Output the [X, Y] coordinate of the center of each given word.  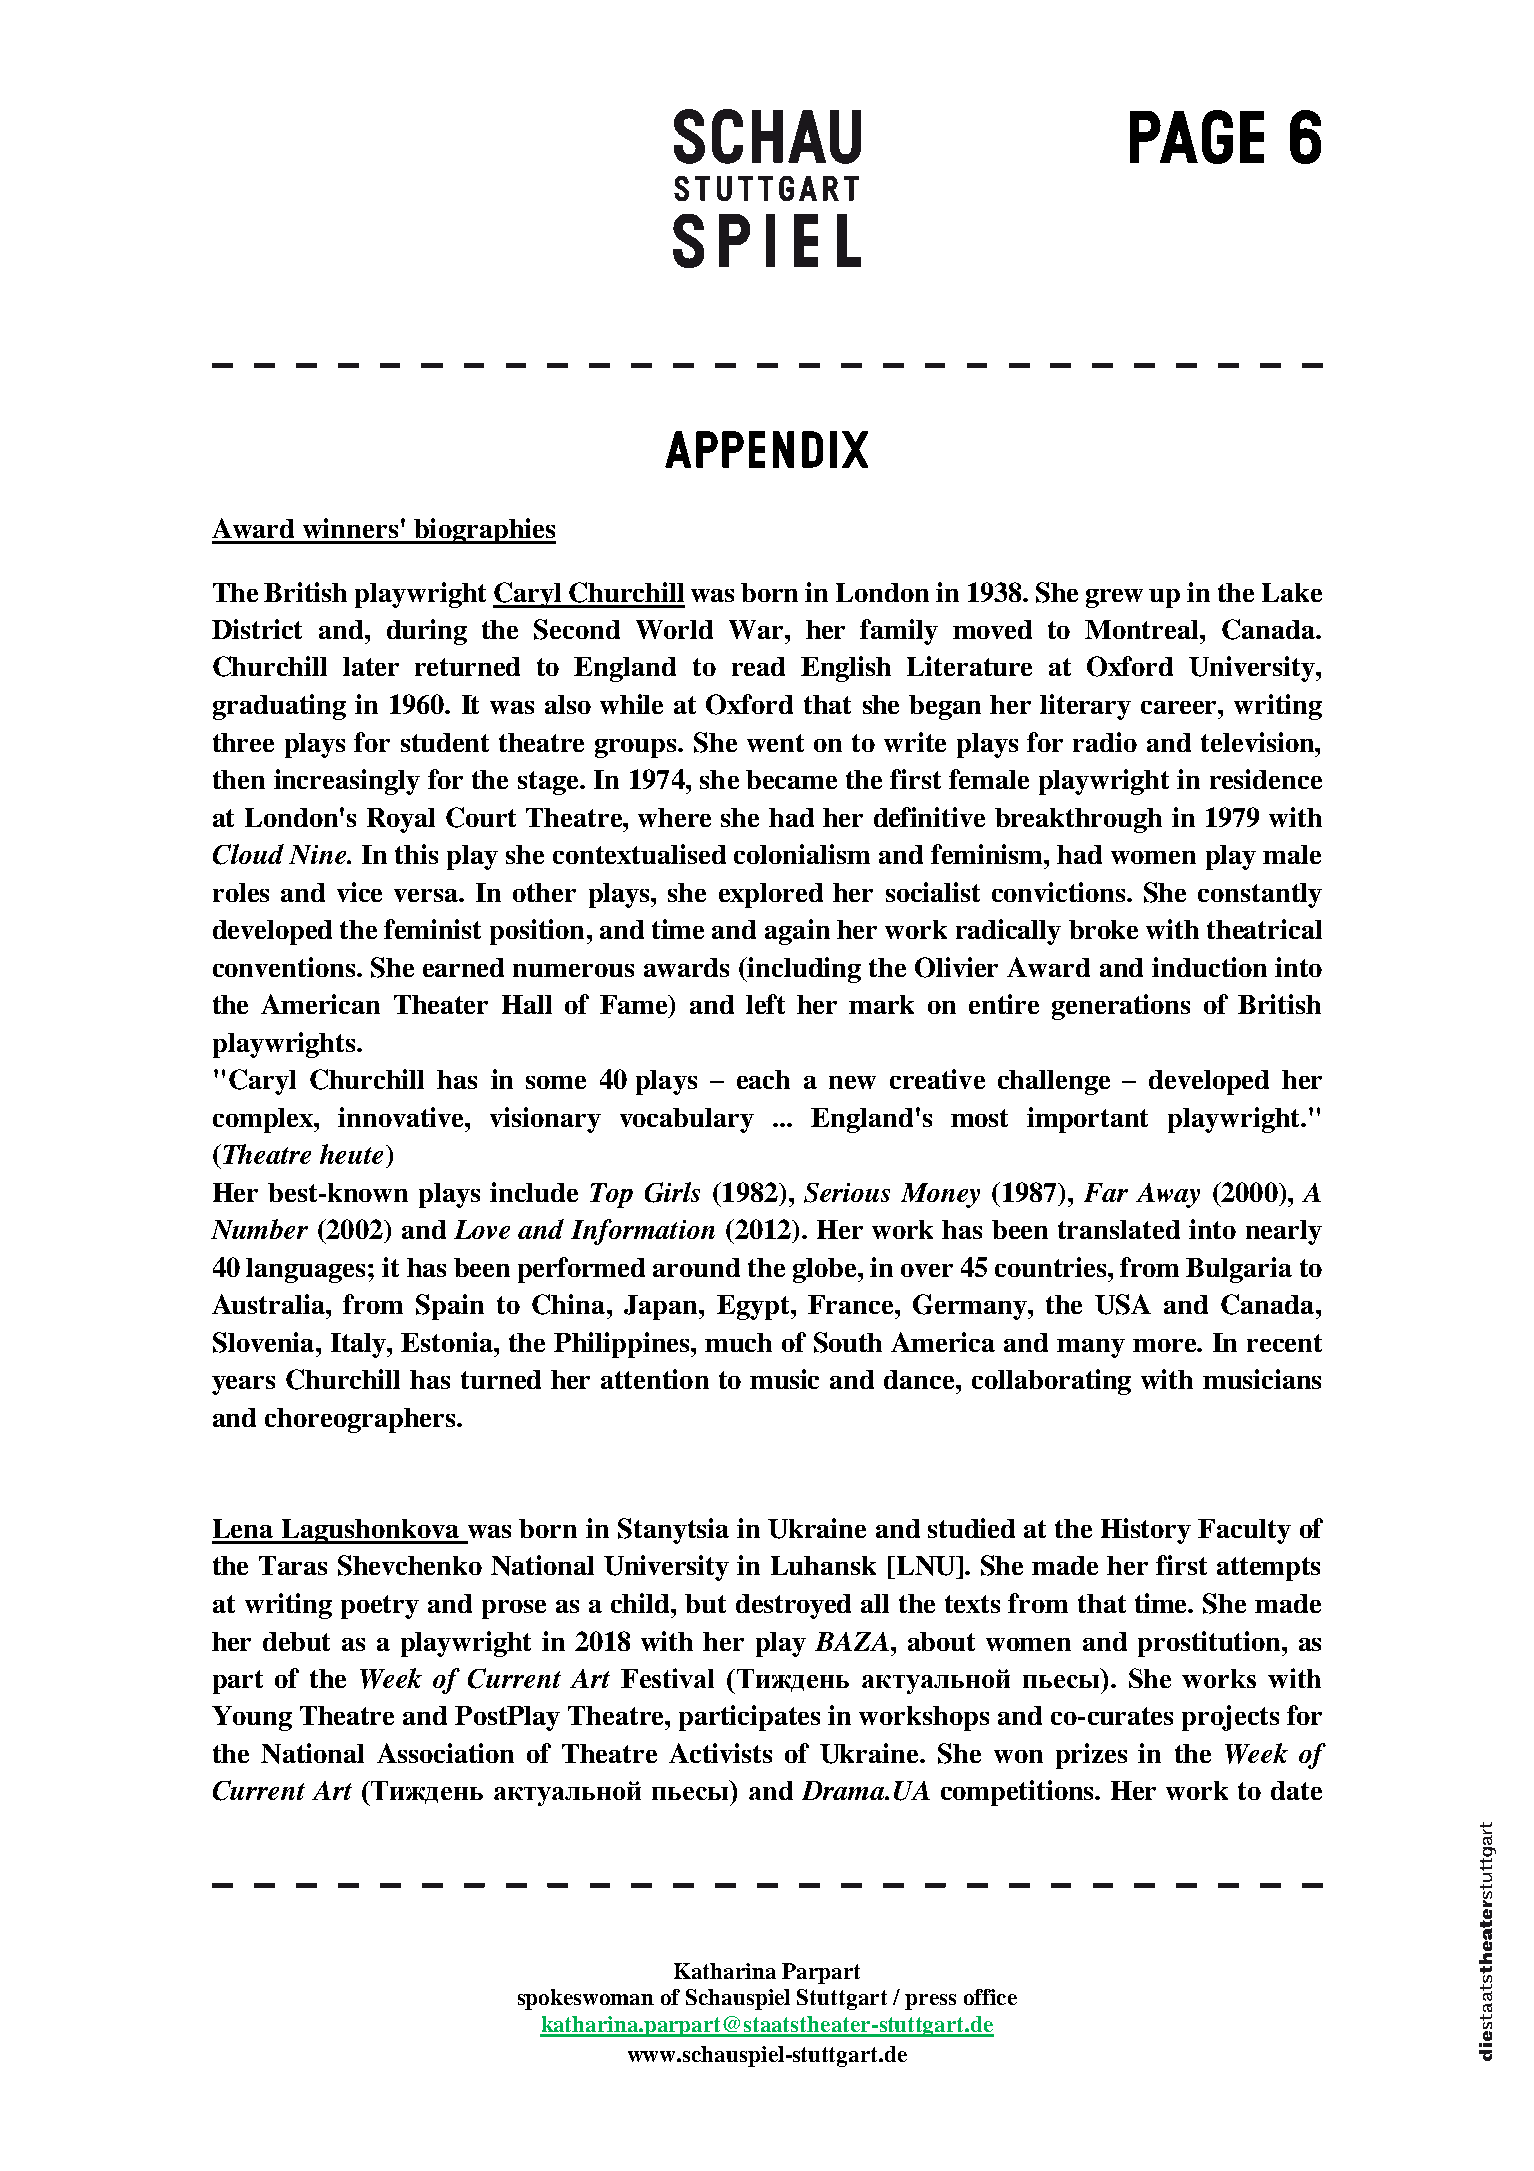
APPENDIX [766, 449]
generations [1121, 1007]
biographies [484, 531]
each [763, 1079]
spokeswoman [586, 1999]
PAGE [1197, 137]
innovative [402, 1117]
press [930, 2002]
